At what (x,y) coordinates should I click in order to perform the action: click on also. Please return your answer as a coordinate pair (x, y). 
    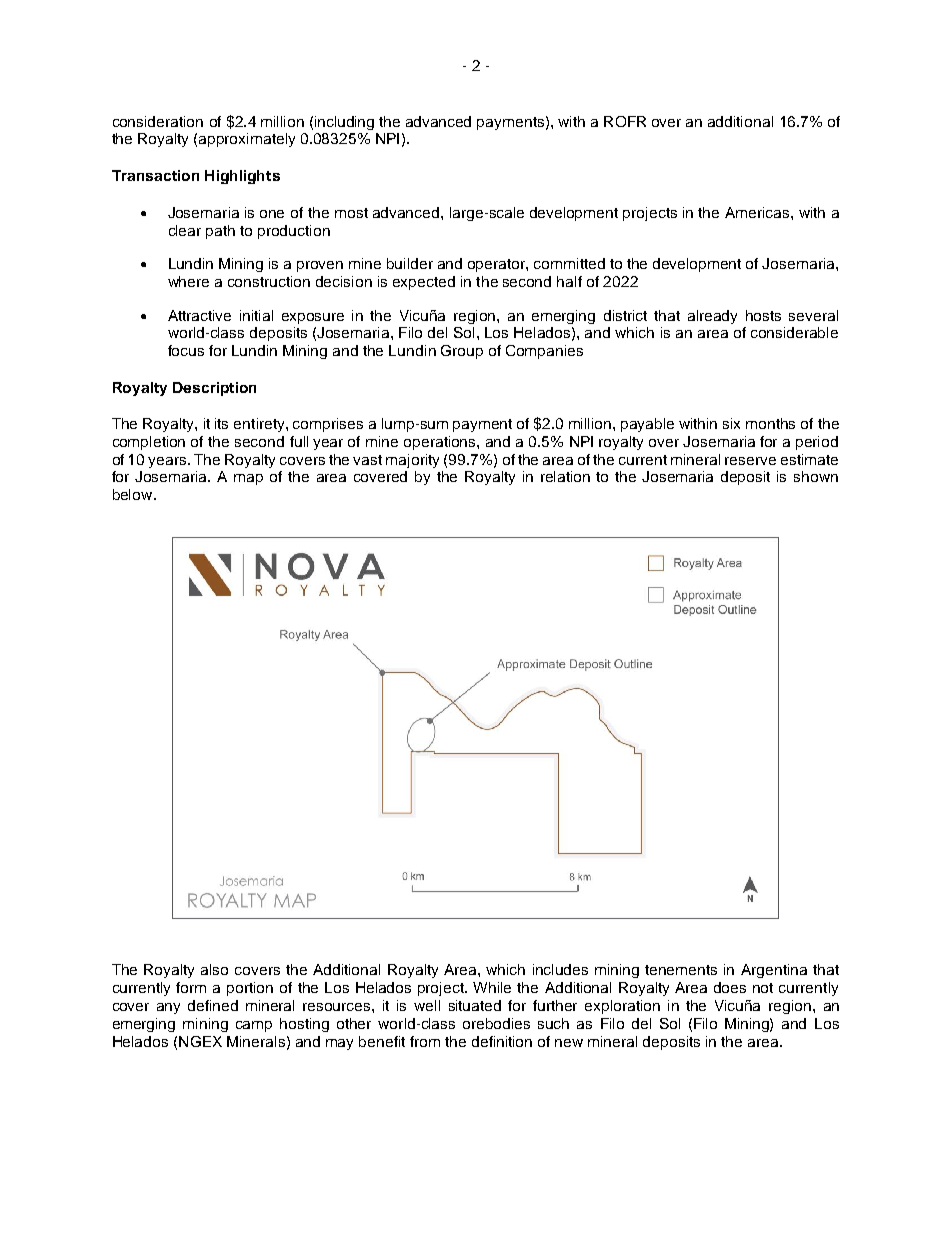
    Looking at the image, I should click on (214, 969).
